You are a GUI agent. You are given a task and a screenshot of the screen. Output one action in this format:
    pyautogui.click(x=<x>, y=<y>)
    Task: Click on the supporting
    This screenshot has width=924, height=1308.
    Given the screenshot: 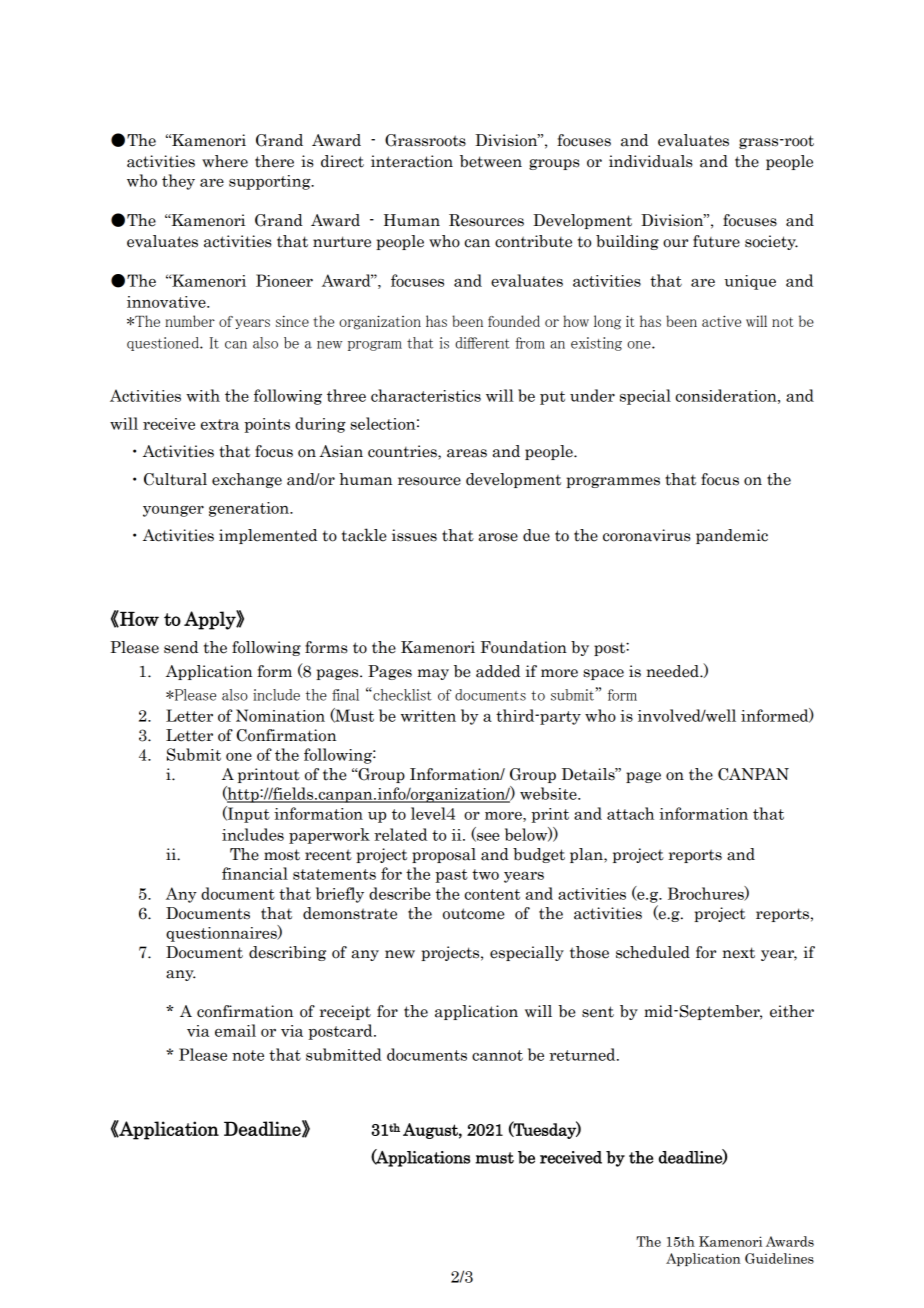 What is the action you would take?
    pyautogui.click(x=271, y=182)
